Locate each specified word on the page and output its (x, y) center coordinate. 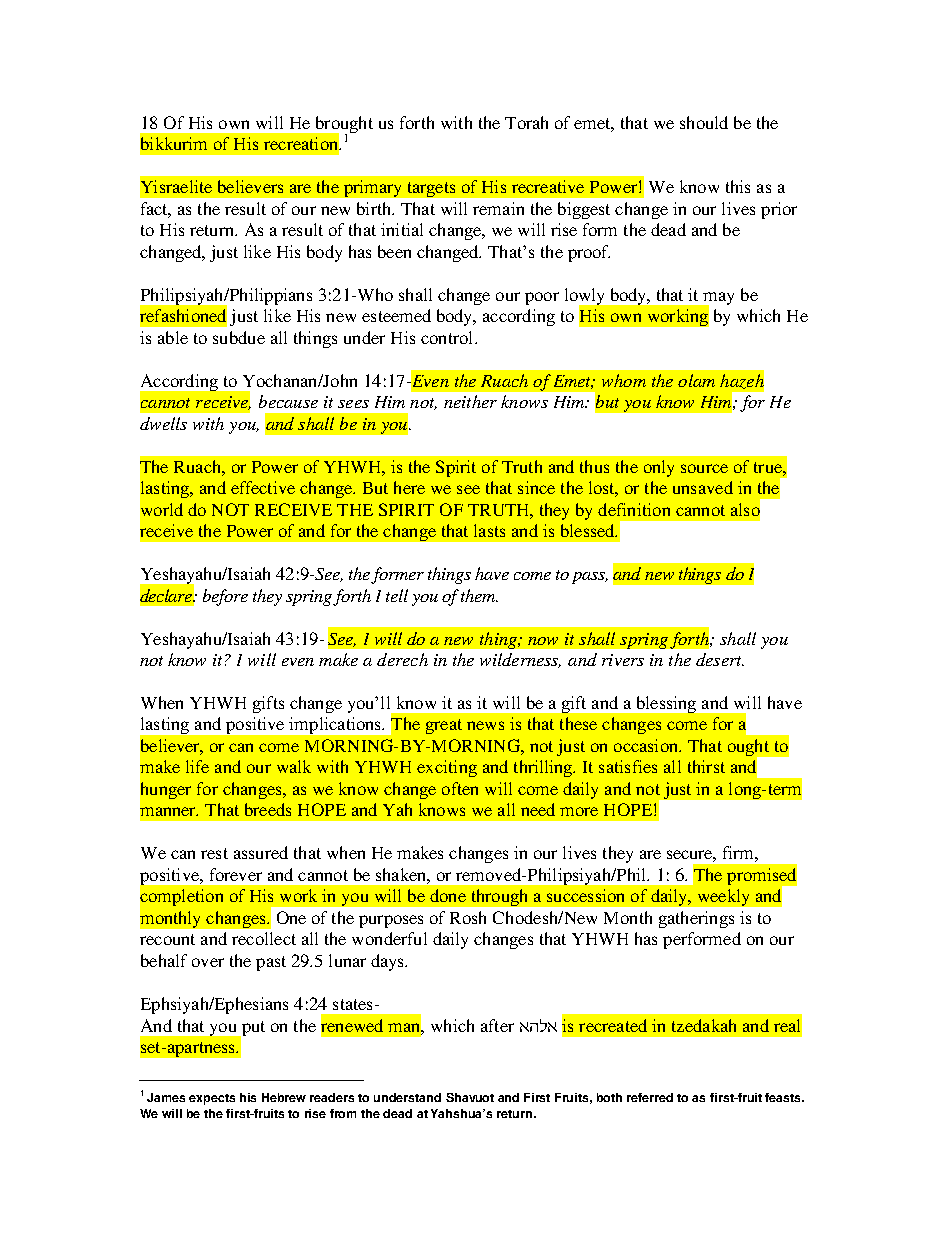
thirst (706, 766)
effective (263, 487)
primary (372, 188)
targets (431, 189)
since (536, 487)
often (460, 788)
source (704, 468)
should (704, 122)
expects (212, 1099)
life (197, 766)
